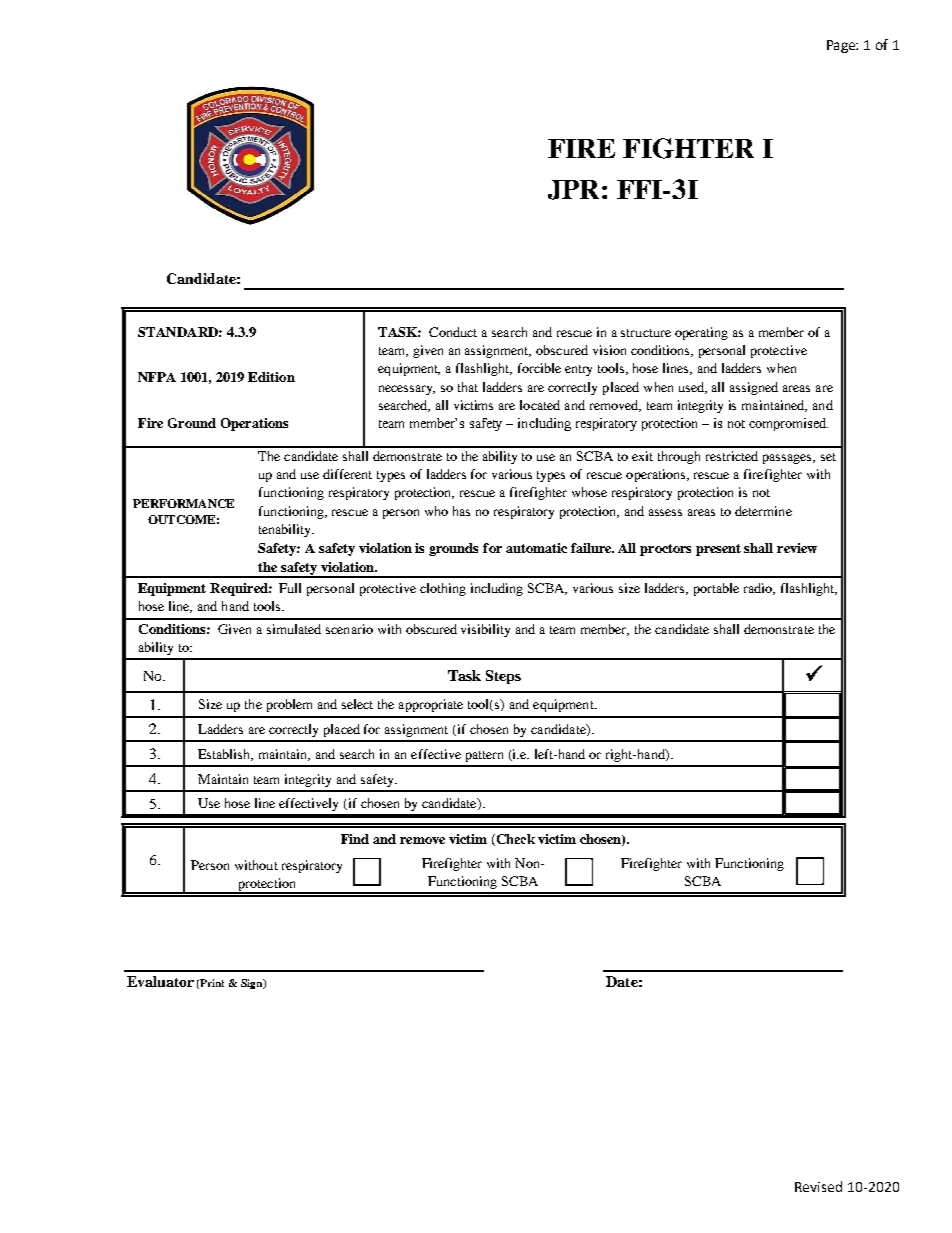  I want to click on visibility, so click(485, 630).
